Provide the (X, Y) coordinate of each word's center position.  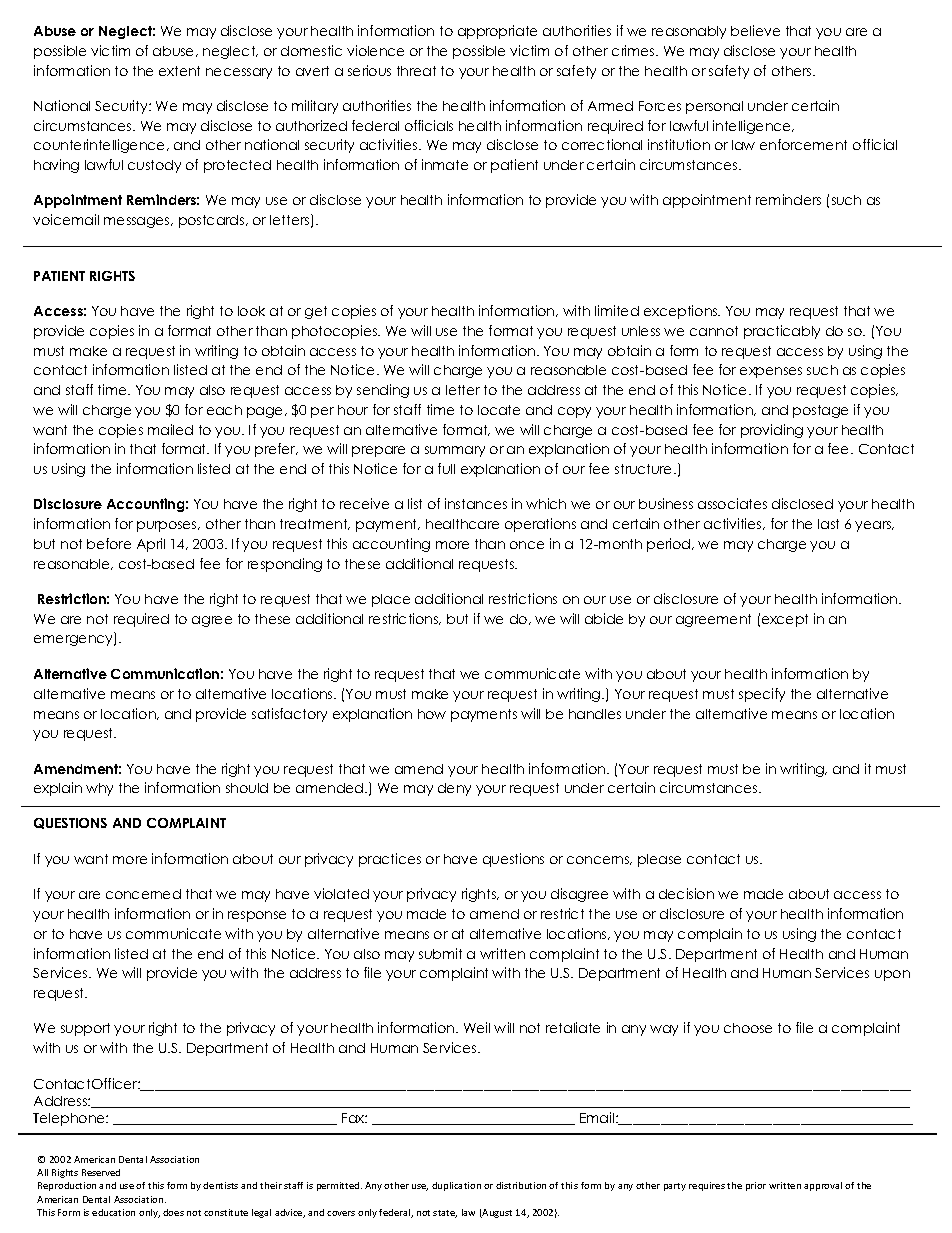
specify (762, 695)
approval (823, 1186)
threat (416, 71)
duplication (456, 1186)
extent (179, 71)
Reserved (101, 1172)
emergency (74, 640)
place (391, 600)
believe (755, 30)
